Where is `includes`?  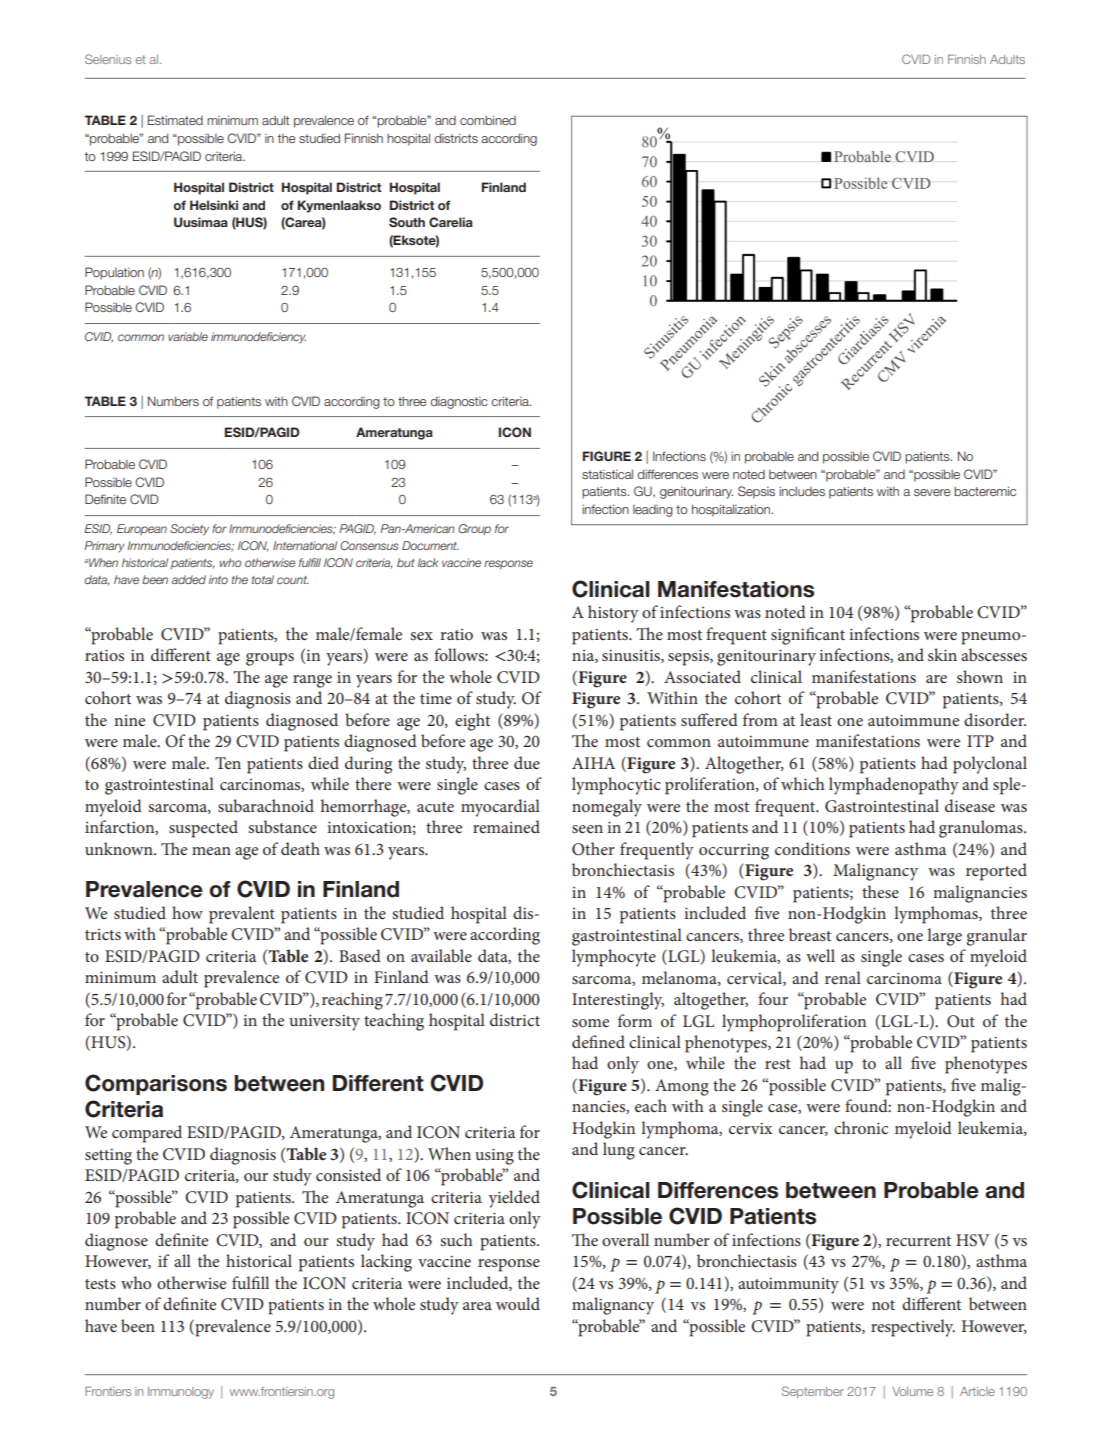 includes is located at coordinates (802, 491).
